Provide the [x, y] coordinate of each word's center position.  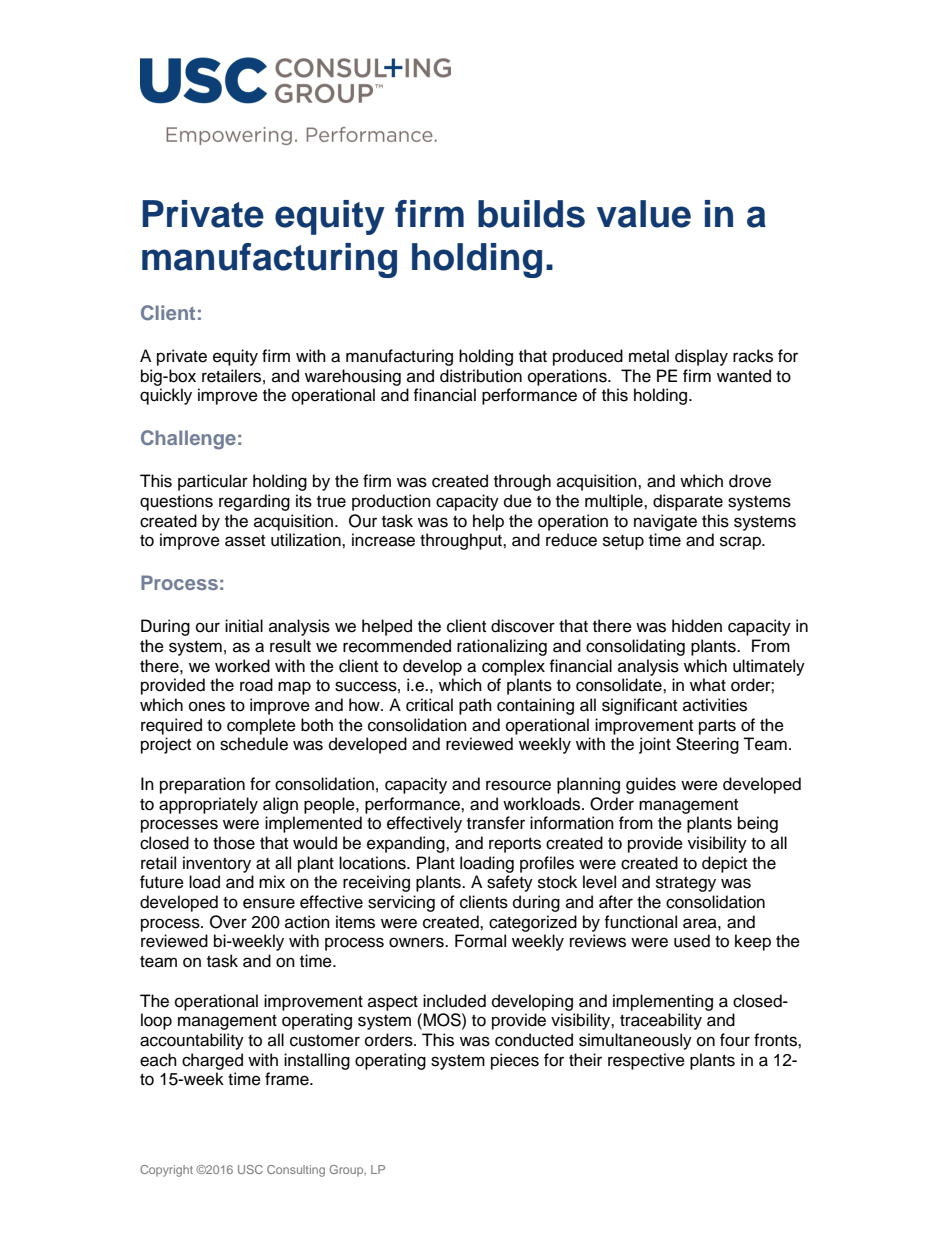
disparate [688, 502]
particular [213, 482]
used [692, 941]
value [644, 214]
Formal [480, 941]
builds [531, 214]
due [518, 501]
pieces [515, 1061]
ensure [269, 903]
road [256, 685]
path [475, 706]
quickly [166, 396]
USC [250, 1169]
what [708, 684]
